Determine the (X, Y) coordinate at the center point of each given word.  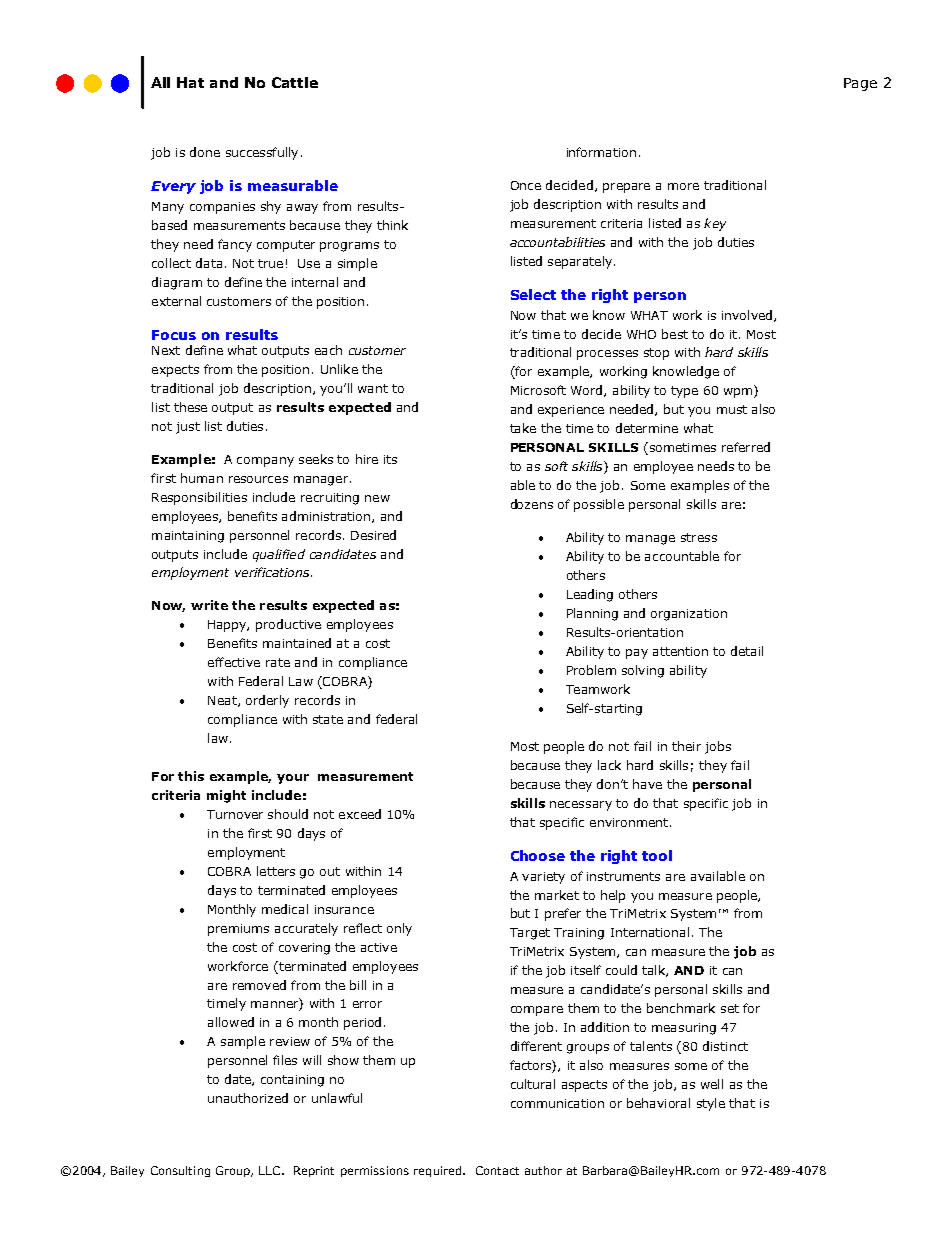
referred (746, 447)
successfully (262, 153)
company (265, 462)
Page (860, 84)
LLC (271, 1170)
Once (526, 185)
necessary (581, 806)
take (523, 428)
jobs (718, 747)
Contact (497, 1170)
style (711, 1104)
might (226, 796)
